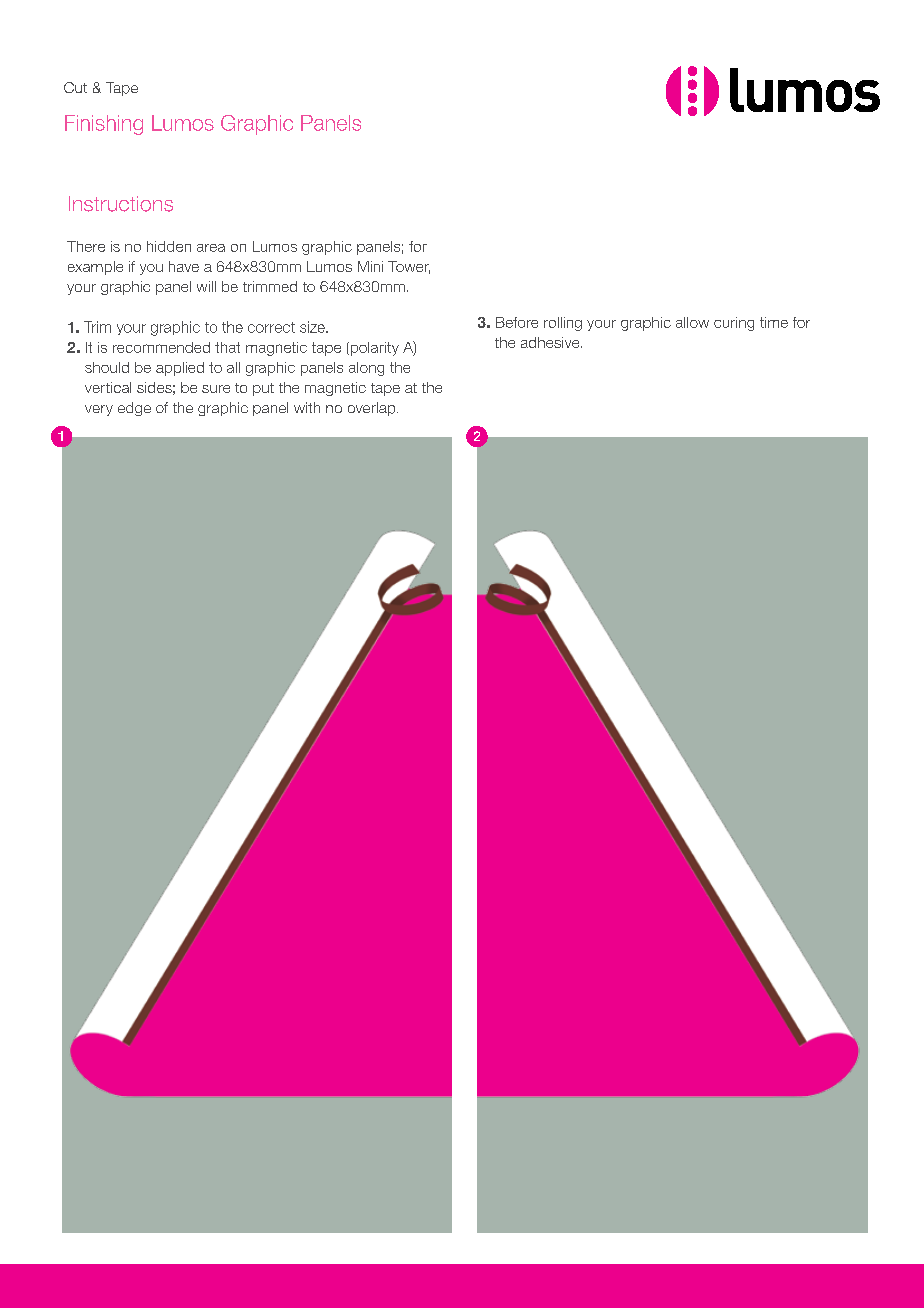  I want to click on edge, so click(134, 409).
